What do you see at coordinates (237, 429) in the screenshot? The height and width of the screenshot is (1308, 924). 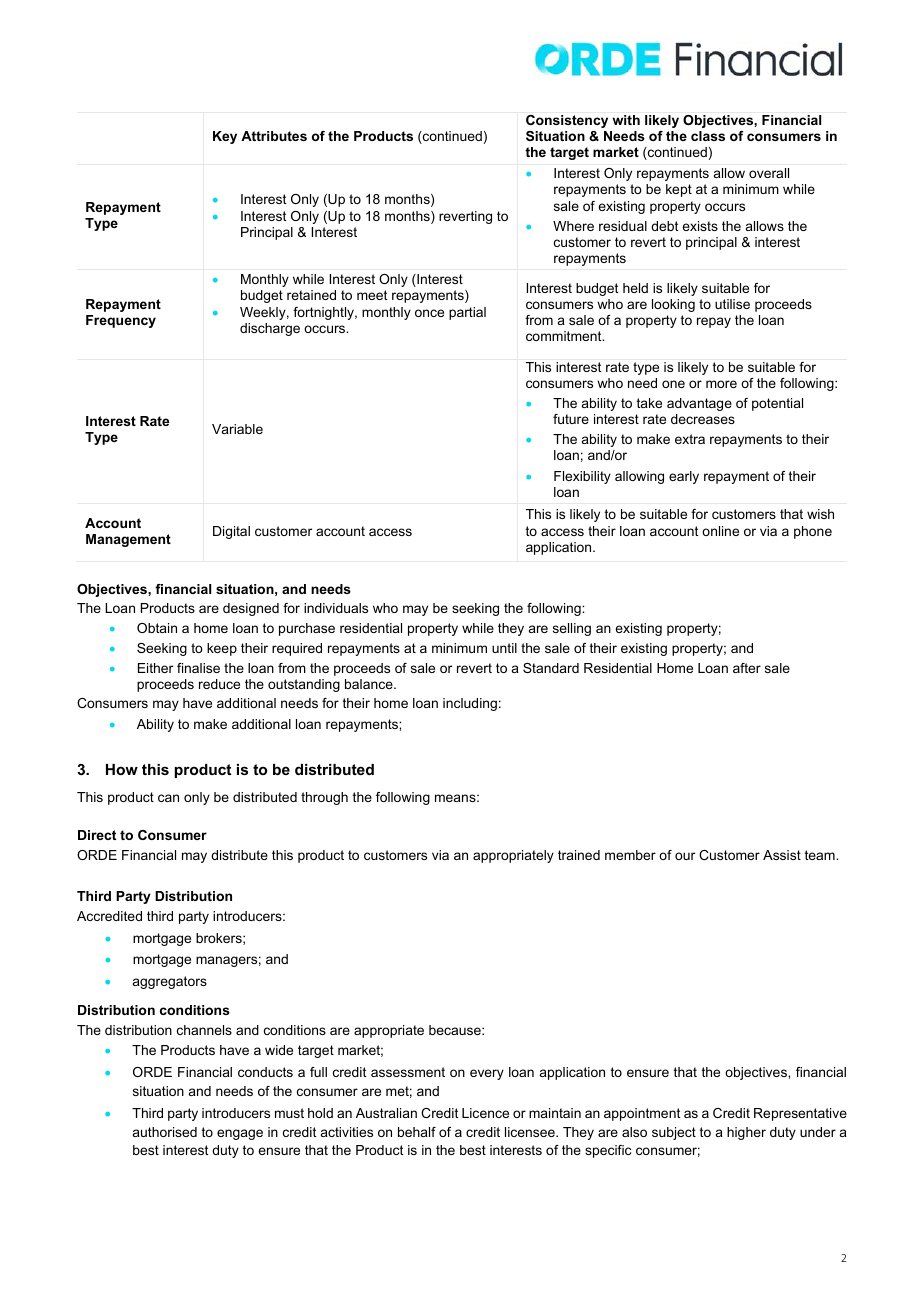 I see `Variable` at bounding box center [237, 429].
